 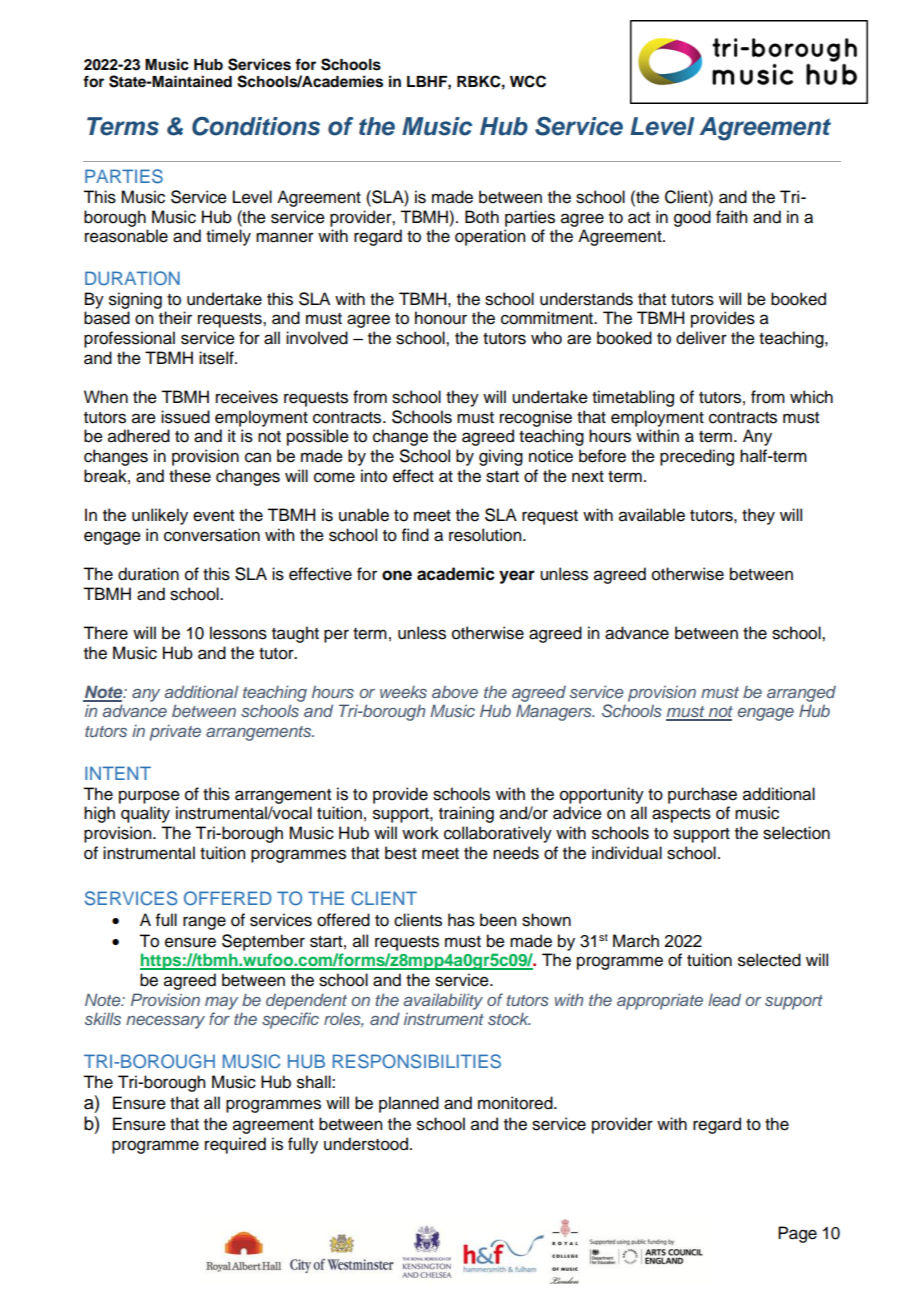 What do you see at coordinates (217, 358) in the page?
I see `itself` at bounding box center [217, 358].
